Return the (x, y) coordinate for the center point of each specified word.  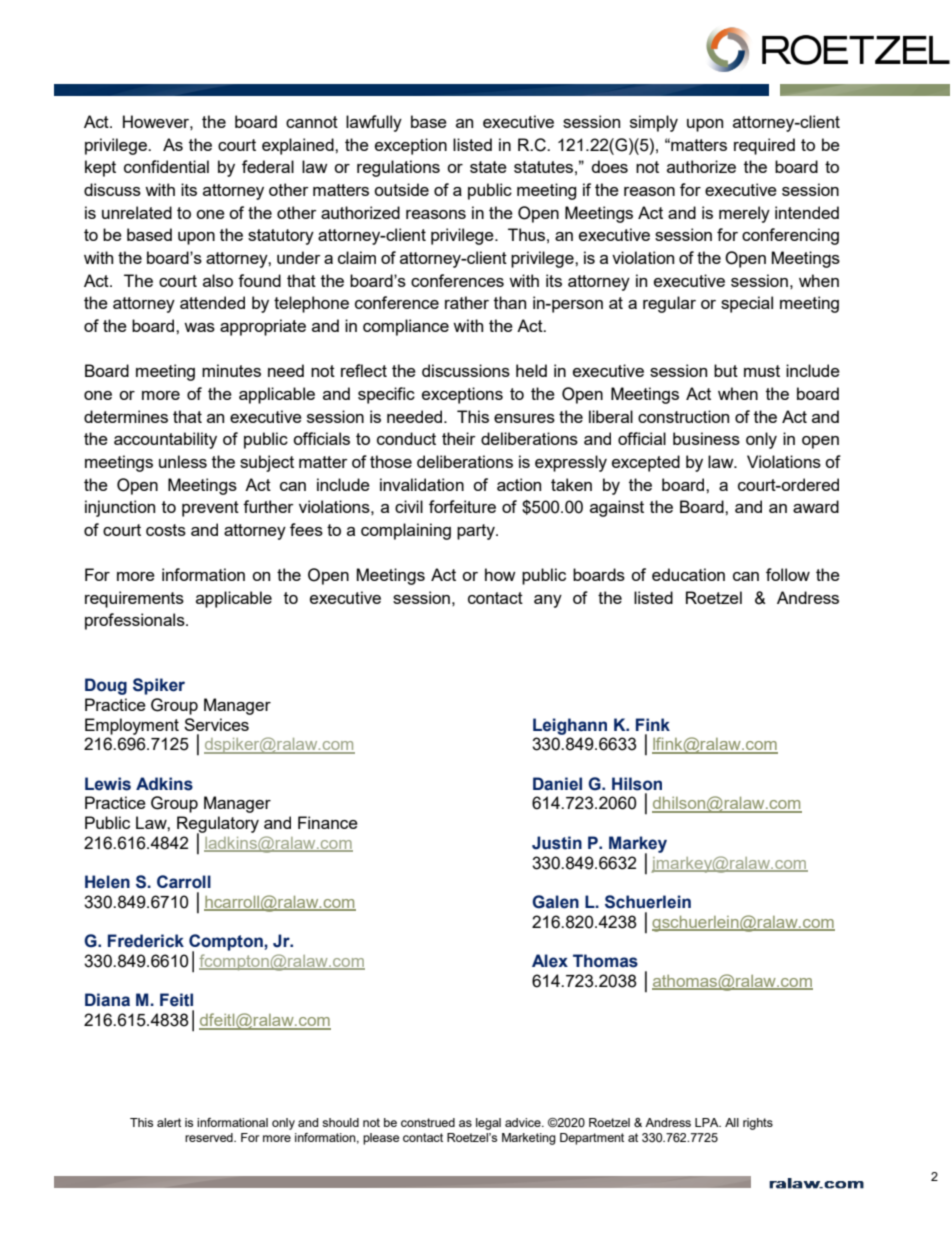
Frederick (146, 941)
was (199, 327)
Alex (550, 961)
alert (169, 1122)
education (688, 574)
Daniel (557, 784)
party (477, 532)
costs (166, 530)
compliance (406, 327)
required (764, 146)
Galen (555, 902)
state (488, 167)
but (726, 370)
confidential (166, 166)
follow (788, 574)
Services (216, 724)
